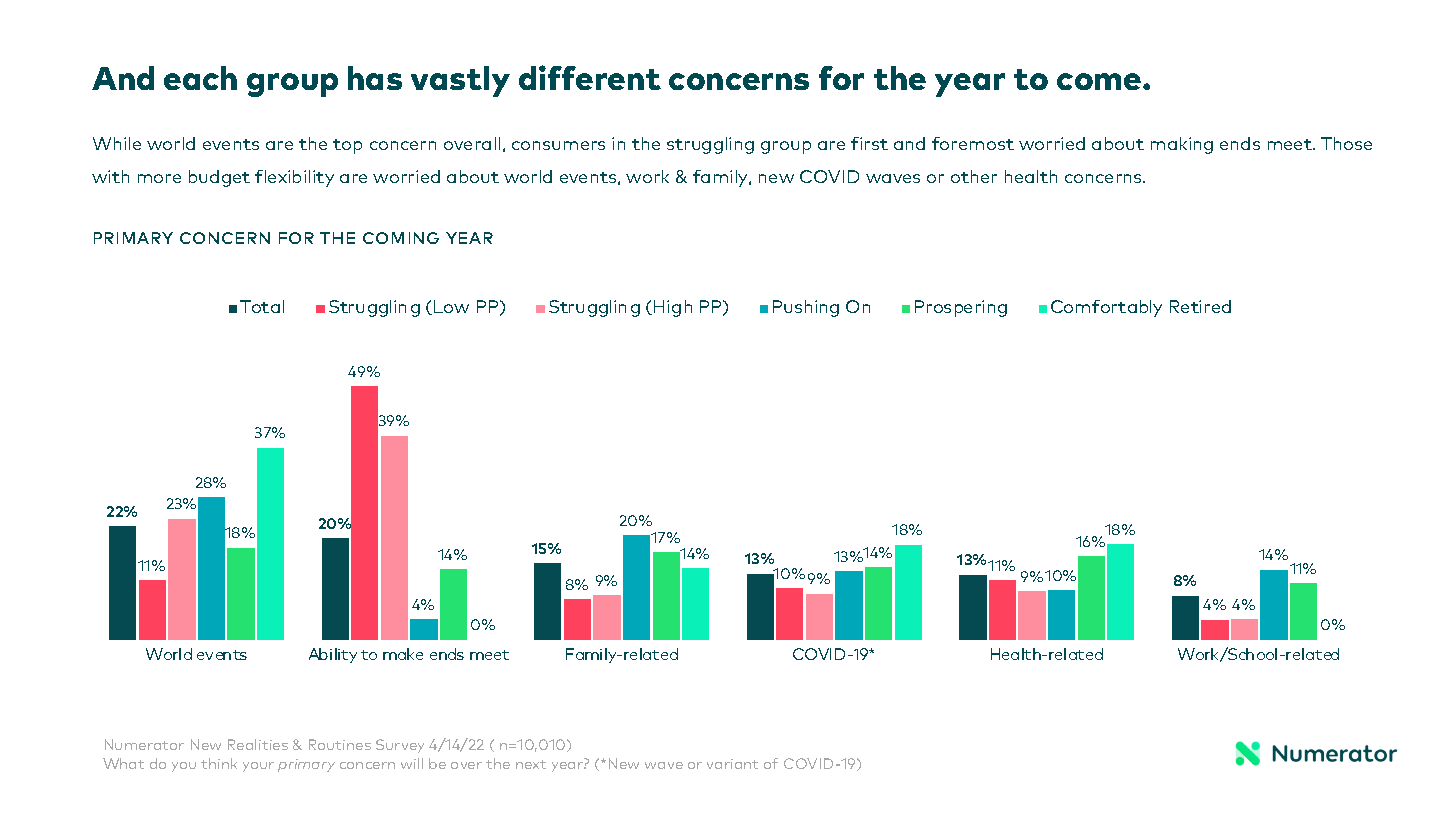 This screenshot has height=819, width=1456. I want to click on come, so click(1100, 81).
